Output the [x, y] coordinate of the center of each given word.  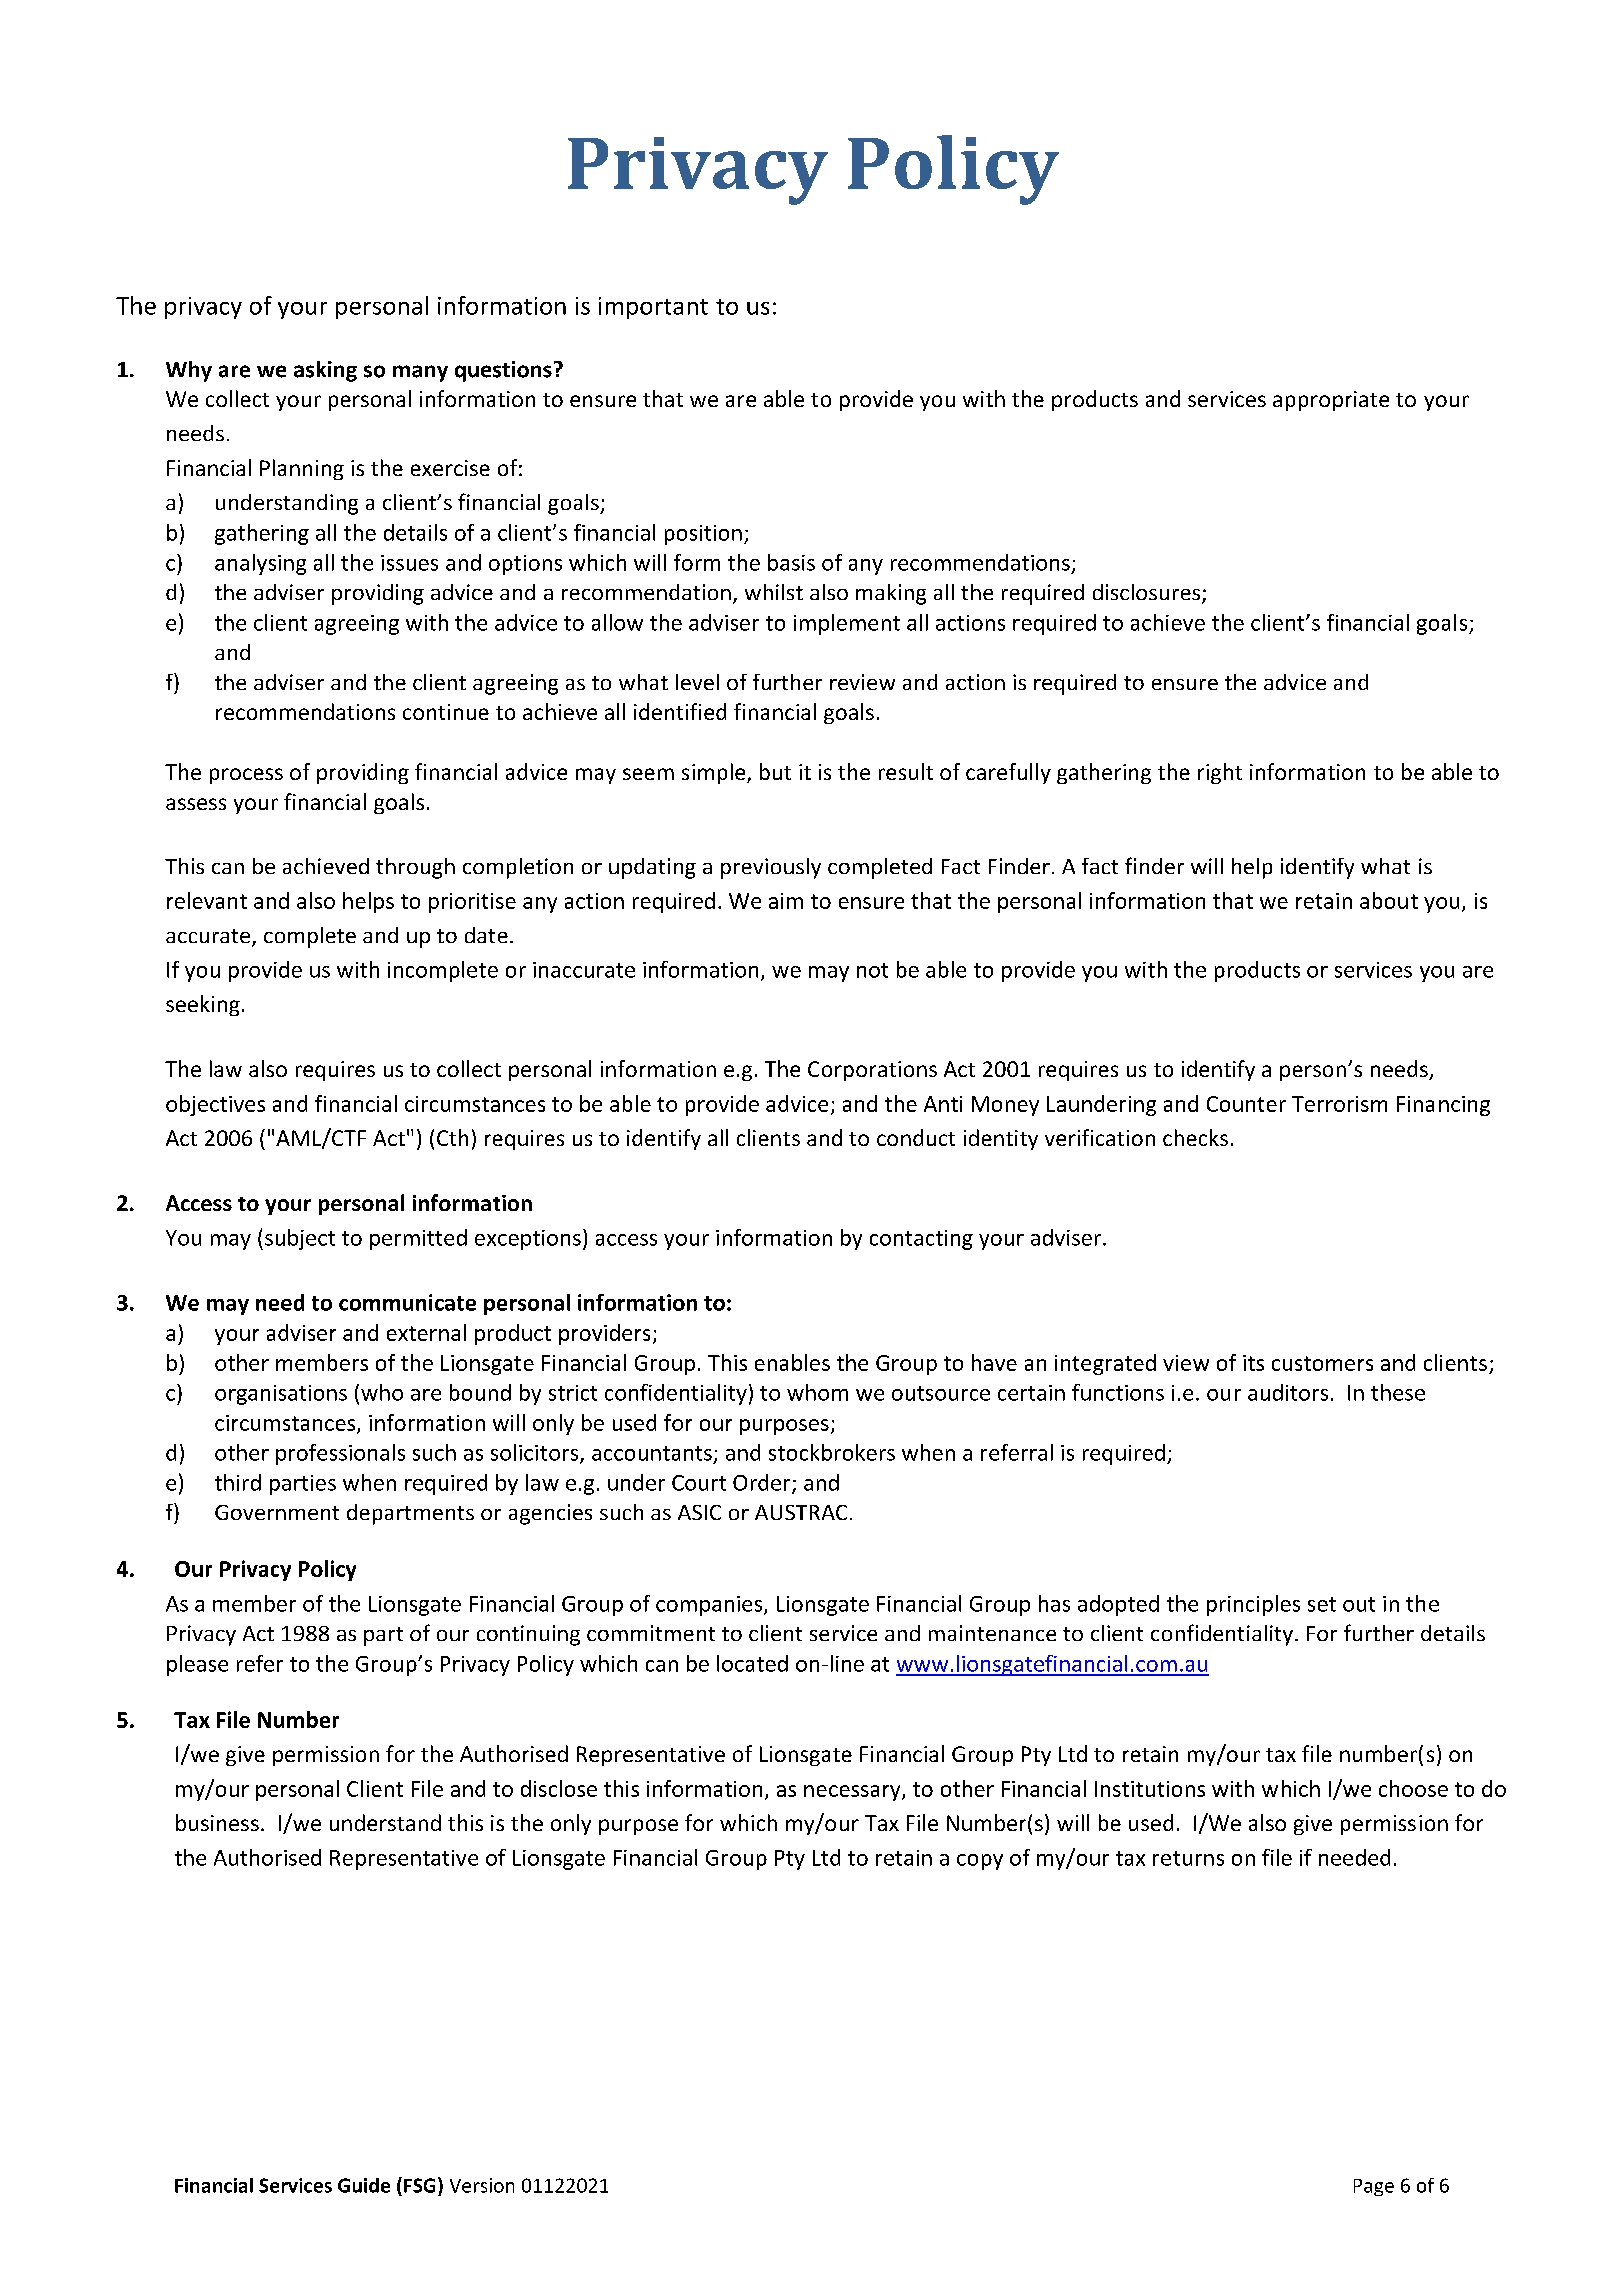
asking [325, 371]
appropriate [1331, 401]
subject [300, 1239]
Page [1374, 2187]
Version [482, 2185]
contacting [921, 1240]
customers [1322, 1363]
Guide [364, 2185]
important [653, 308]
